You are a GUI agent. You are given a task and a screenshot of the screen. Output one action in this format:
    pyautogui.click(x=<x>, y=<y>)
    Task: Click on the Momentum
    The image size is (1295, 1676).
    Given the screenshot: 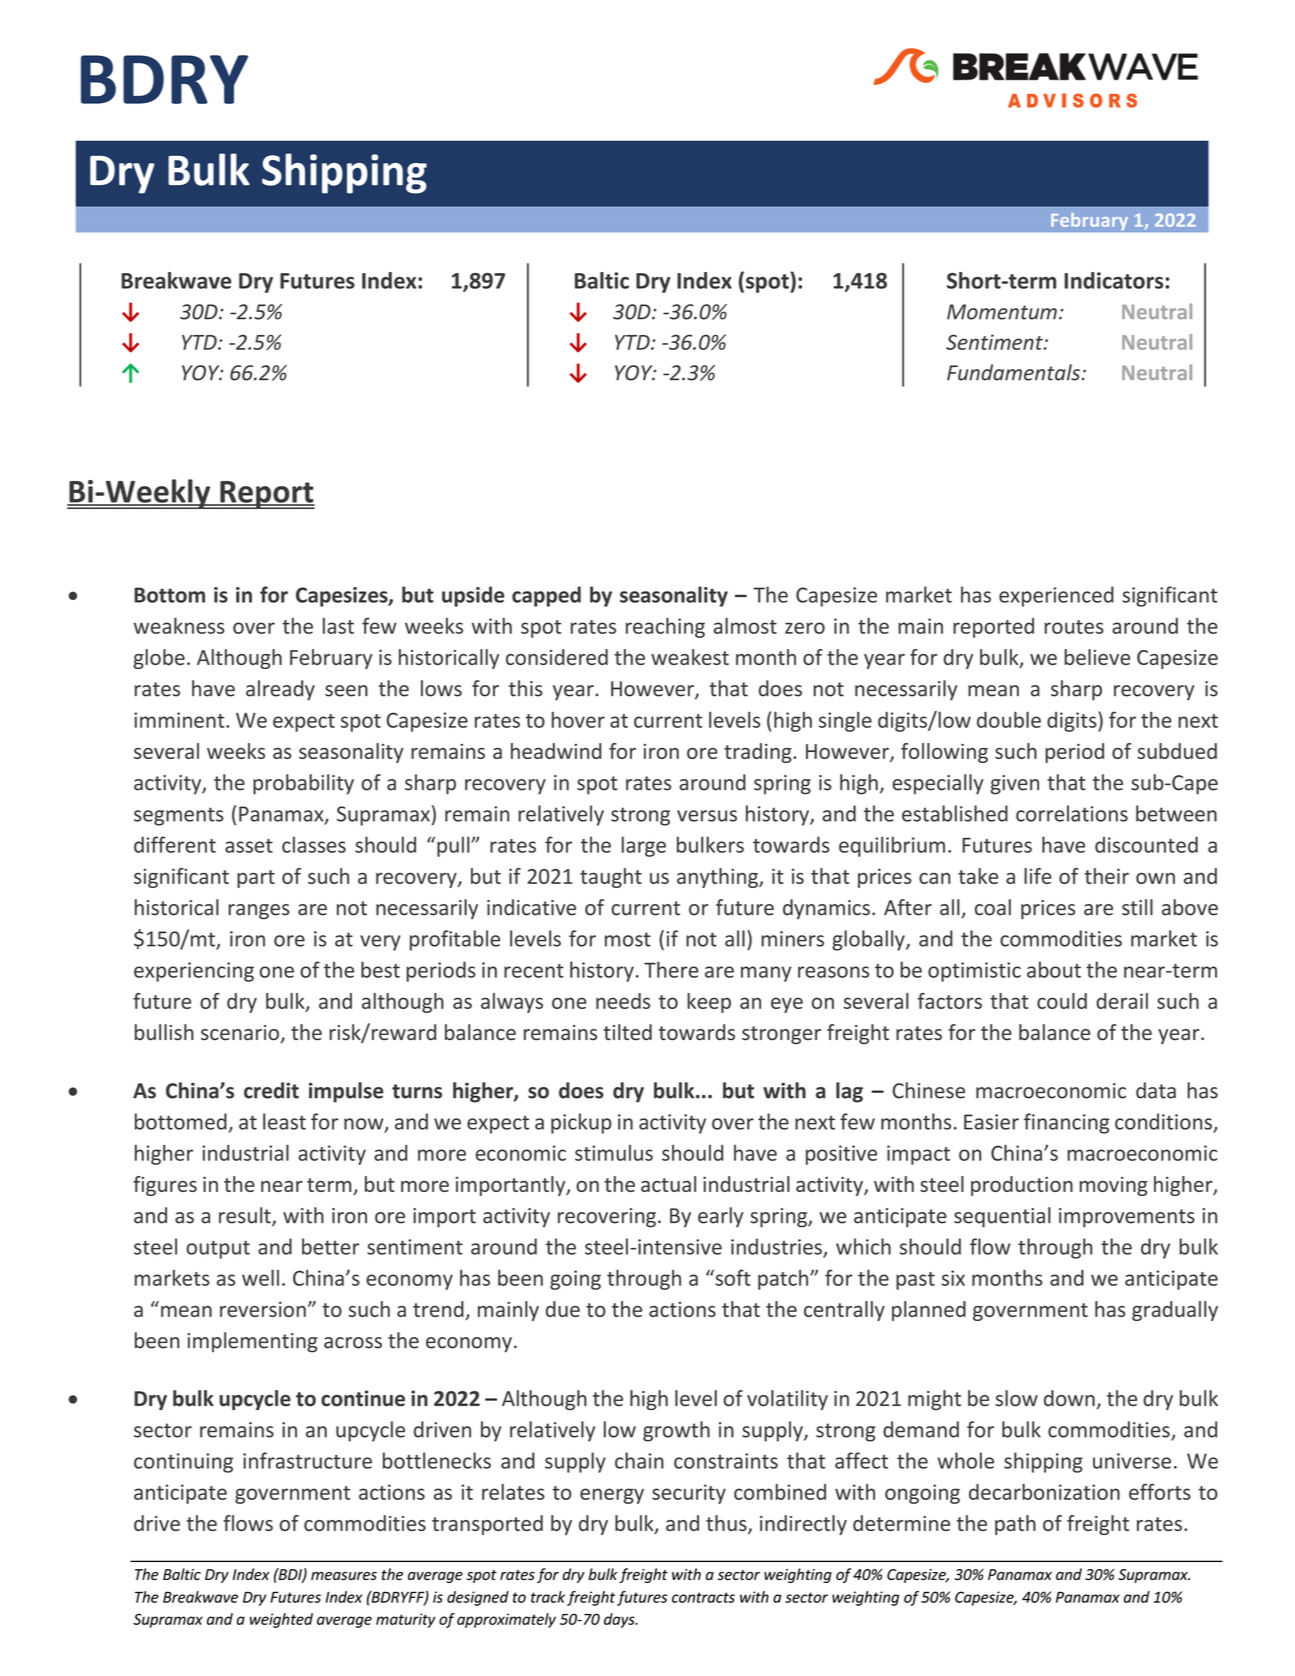 What is the action you would take?
    pyautogui.click(x=1002, y=312)
